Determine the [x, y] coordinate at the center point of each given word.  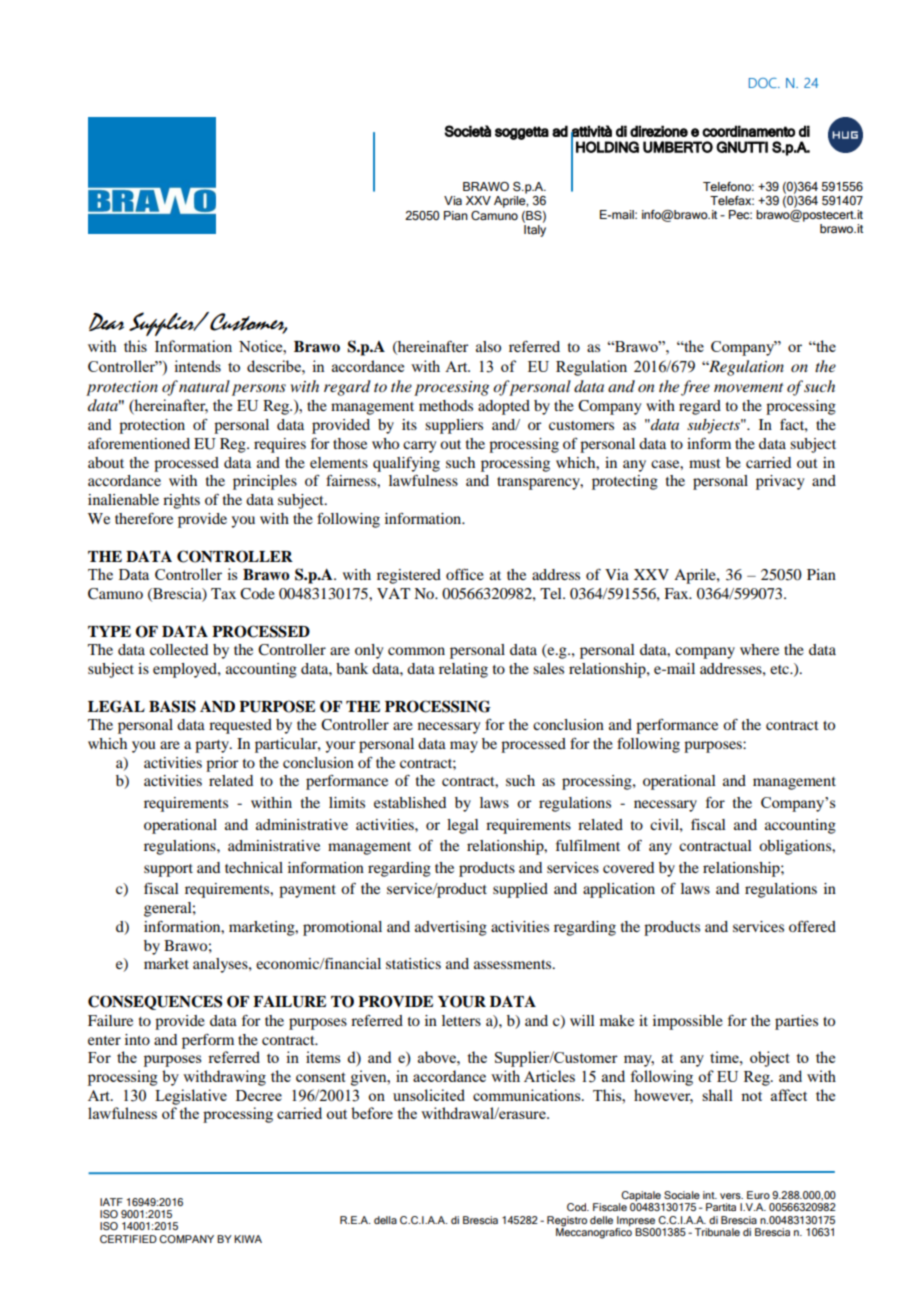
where [759, 649]
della [385, 1220]
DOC [764, 83]
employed [186, 670]
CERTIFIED [128, 1239]
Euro [758, 1195]
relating [463, 670]
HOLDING [607, 147]
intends [197, 366]
